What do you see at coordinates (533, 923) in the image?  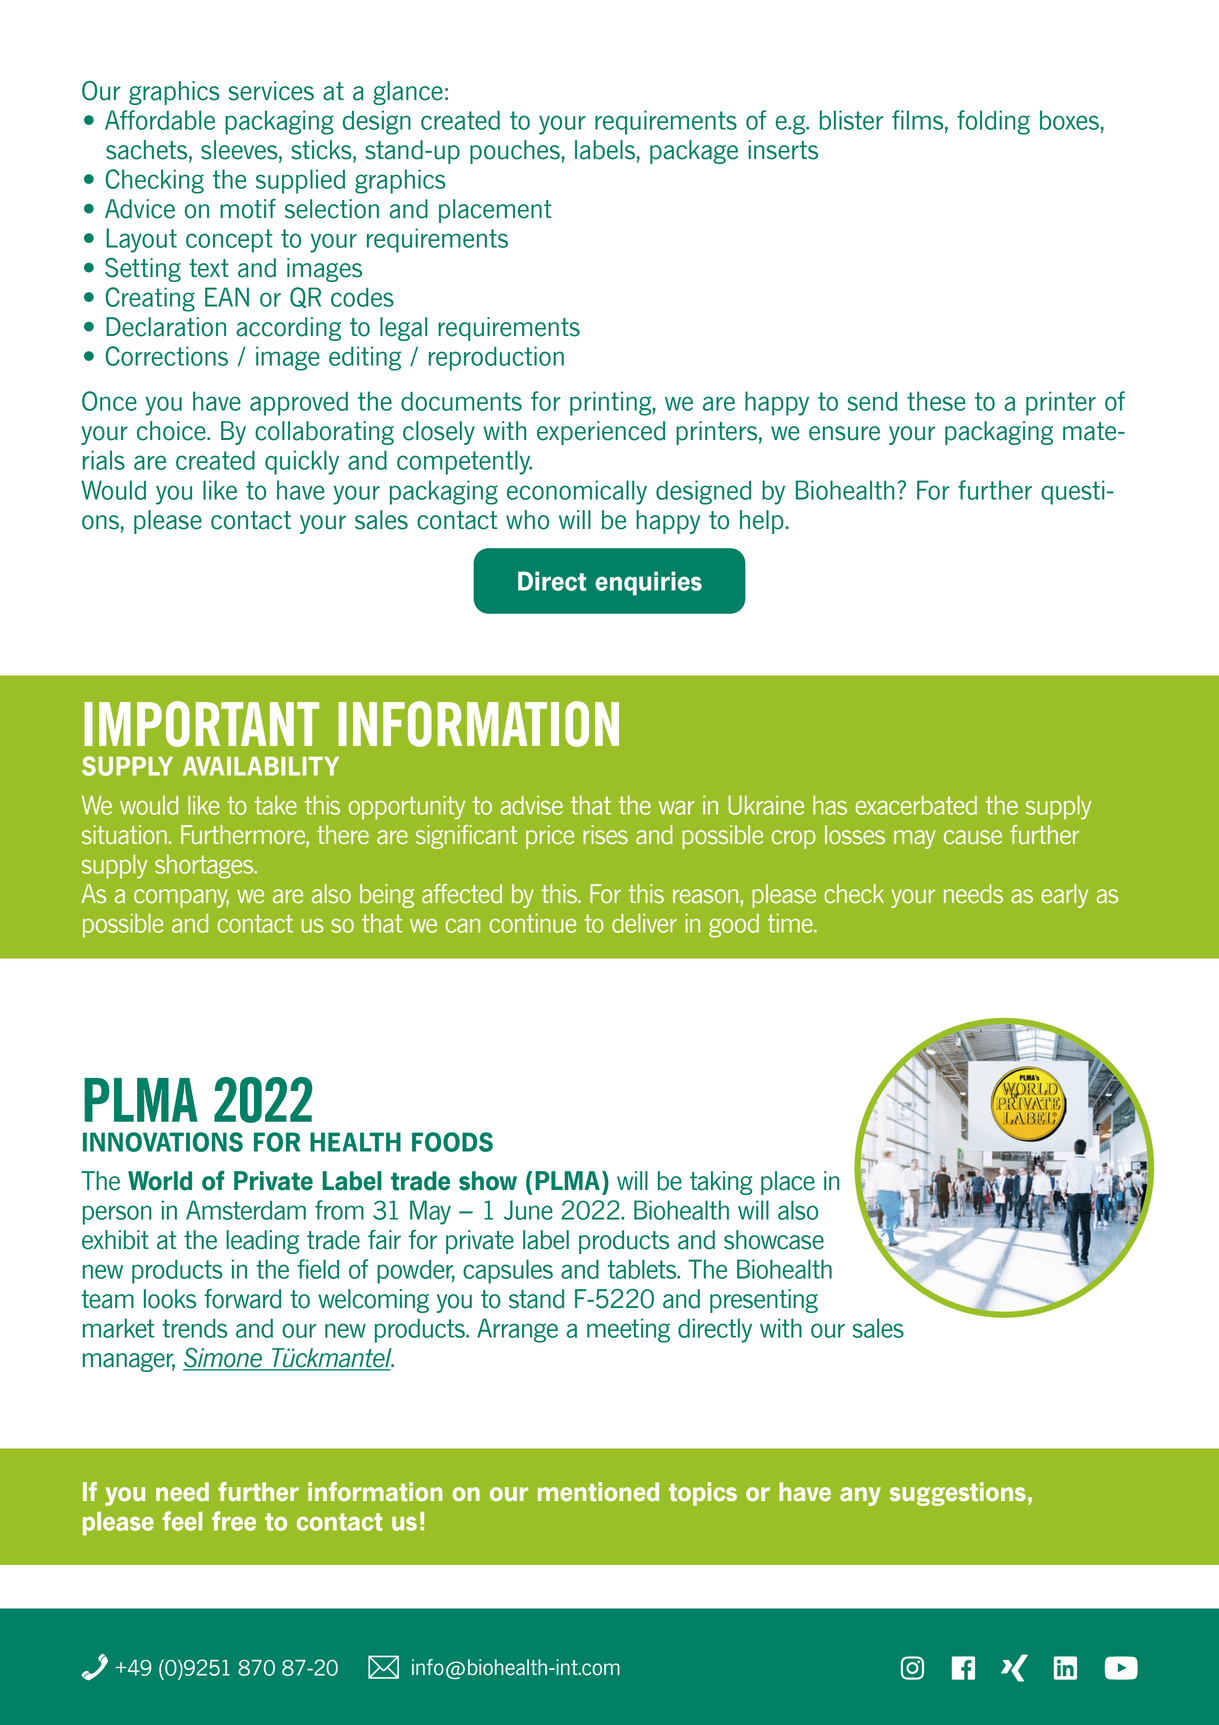 I see `continue` at bounding box center [533, 923].
